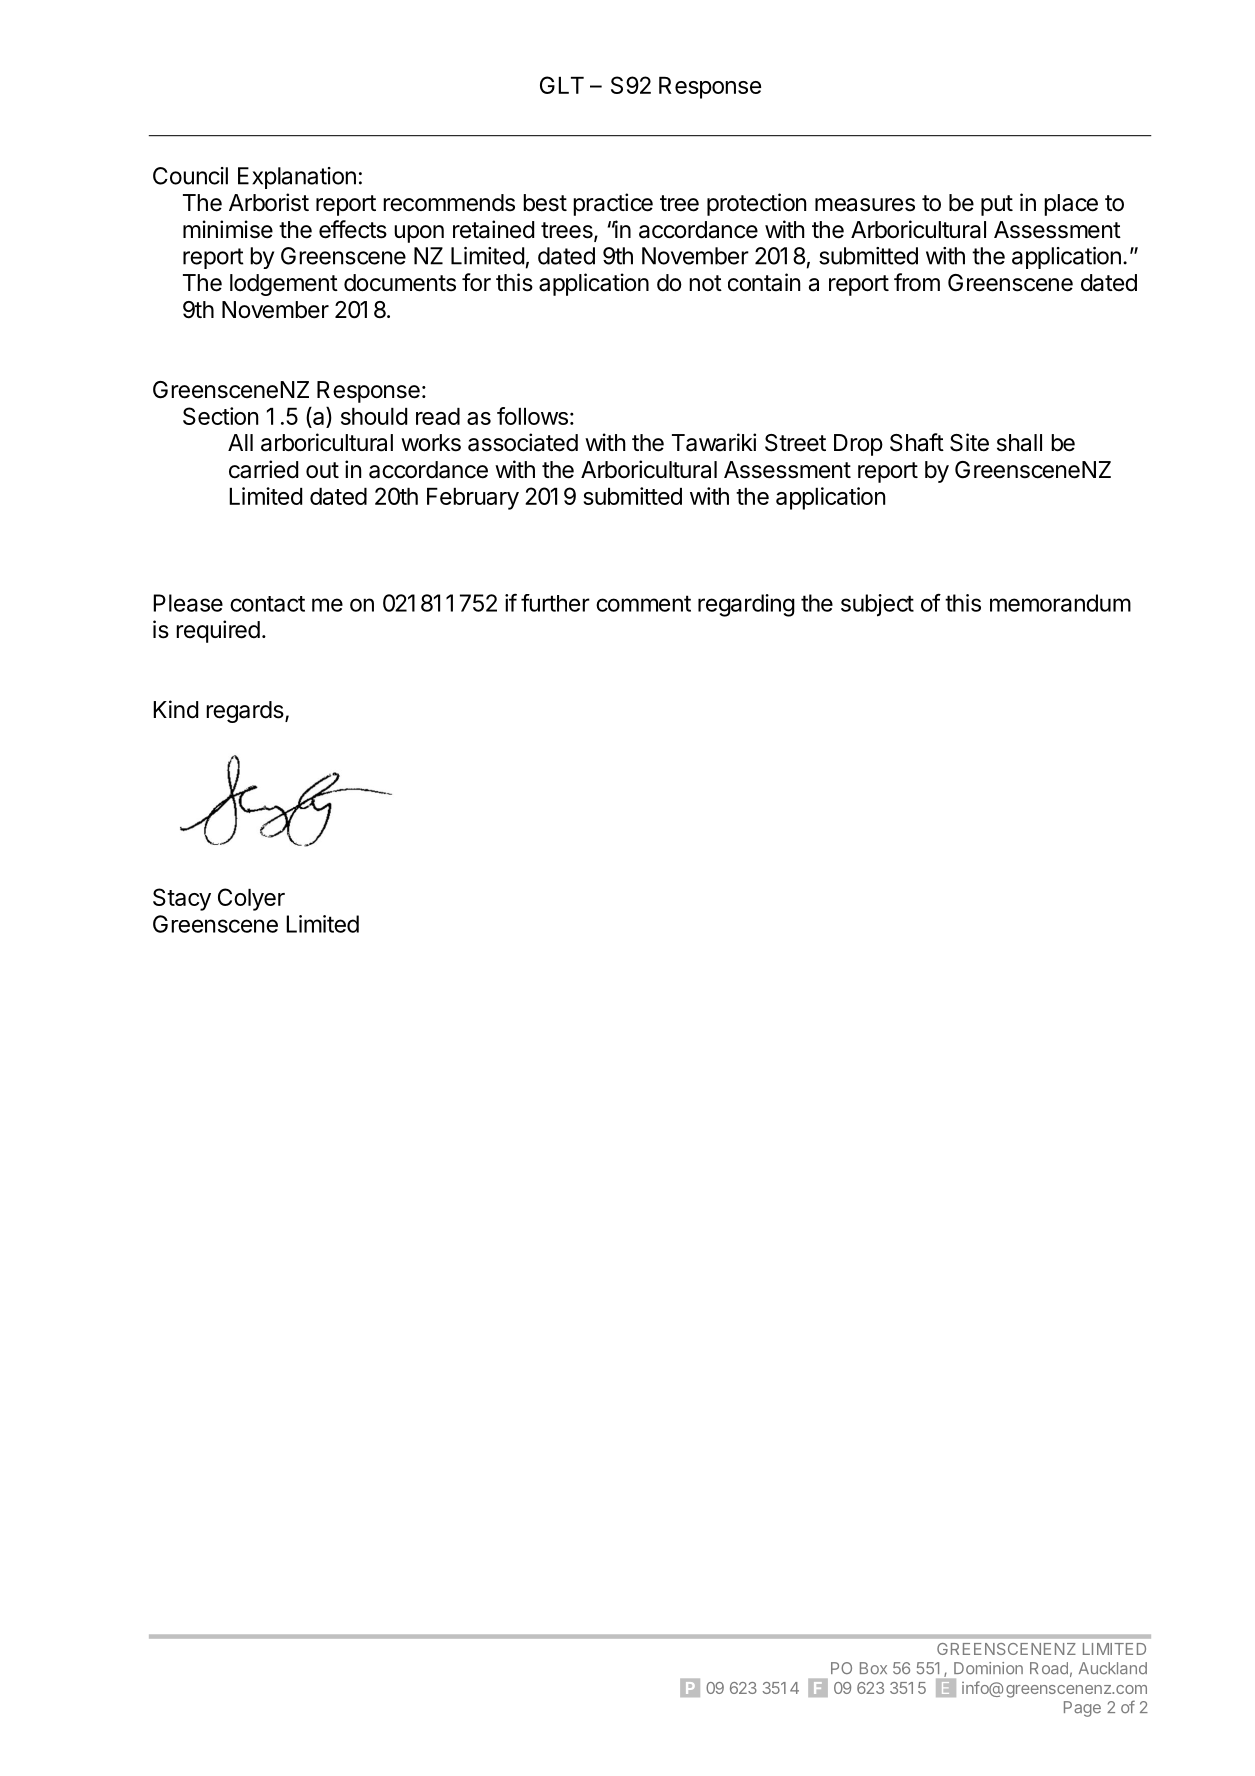  I want to click on Box, so click(873, 1668).
